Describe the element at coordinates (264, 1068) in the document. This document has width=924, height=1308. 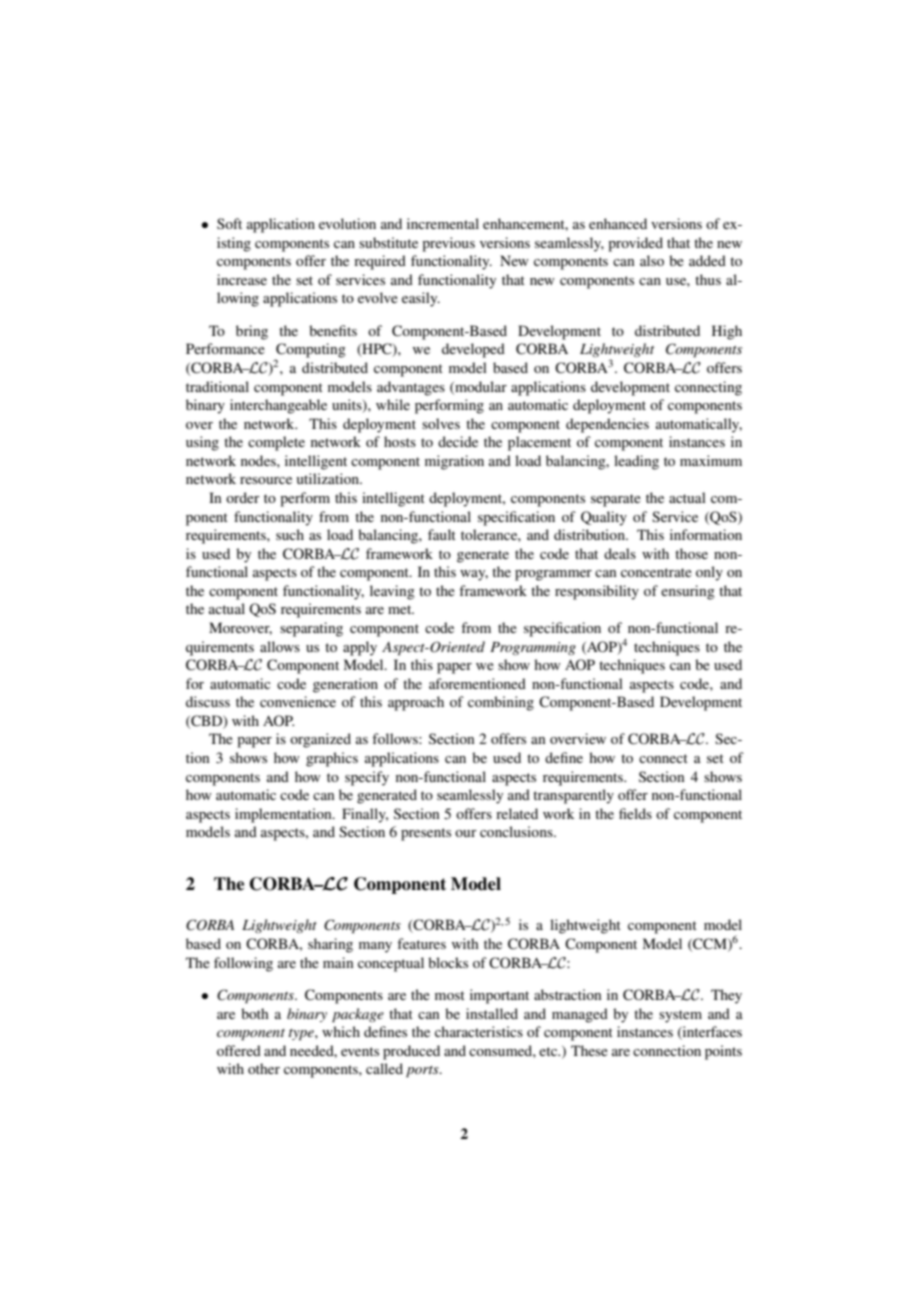
I see `other` at that location.
